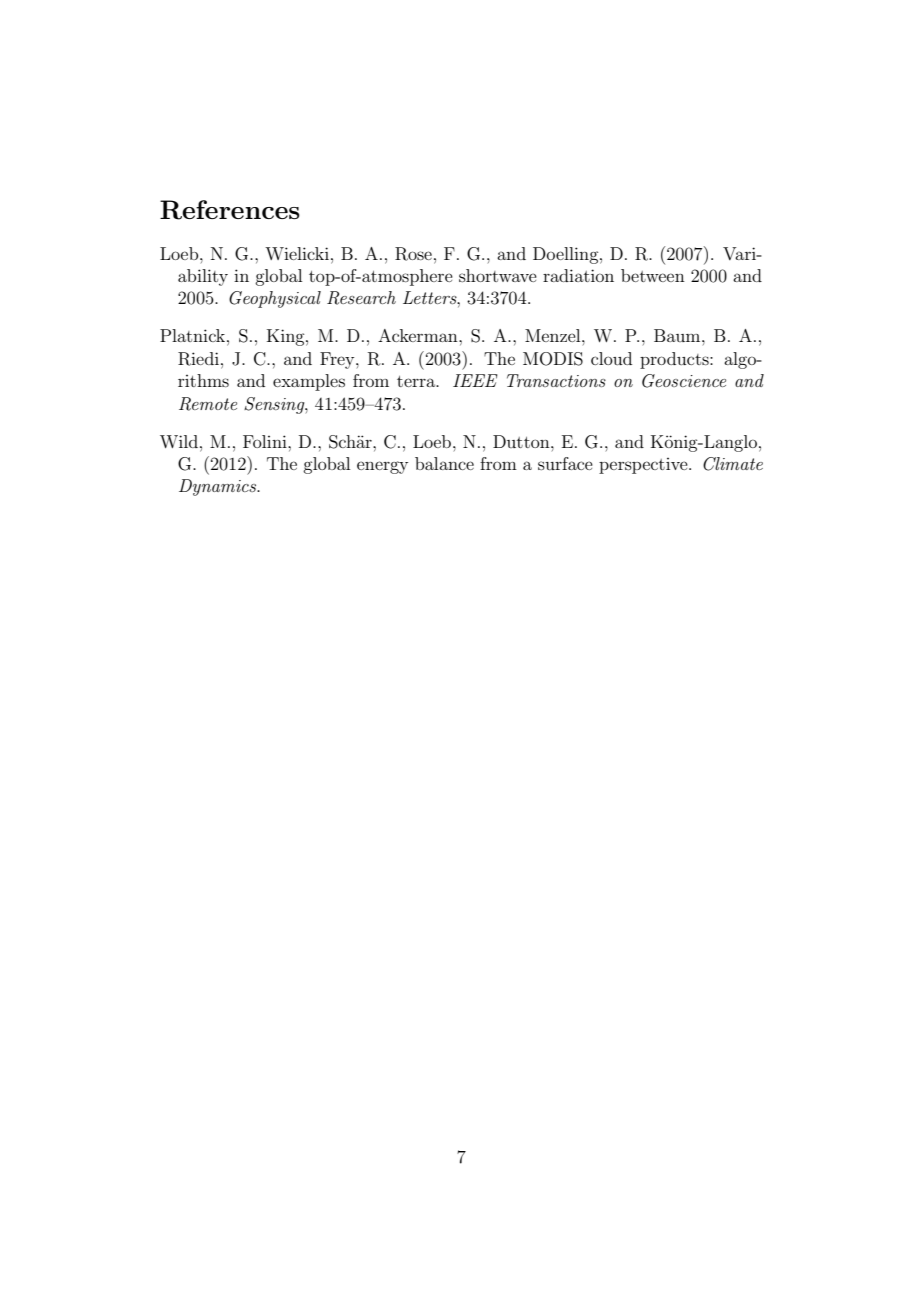 The height and width of the page is (1308, 924). What do you see at coordinates (444, 463) in the page?
I see `balance` at bounding box center [444, 463].
